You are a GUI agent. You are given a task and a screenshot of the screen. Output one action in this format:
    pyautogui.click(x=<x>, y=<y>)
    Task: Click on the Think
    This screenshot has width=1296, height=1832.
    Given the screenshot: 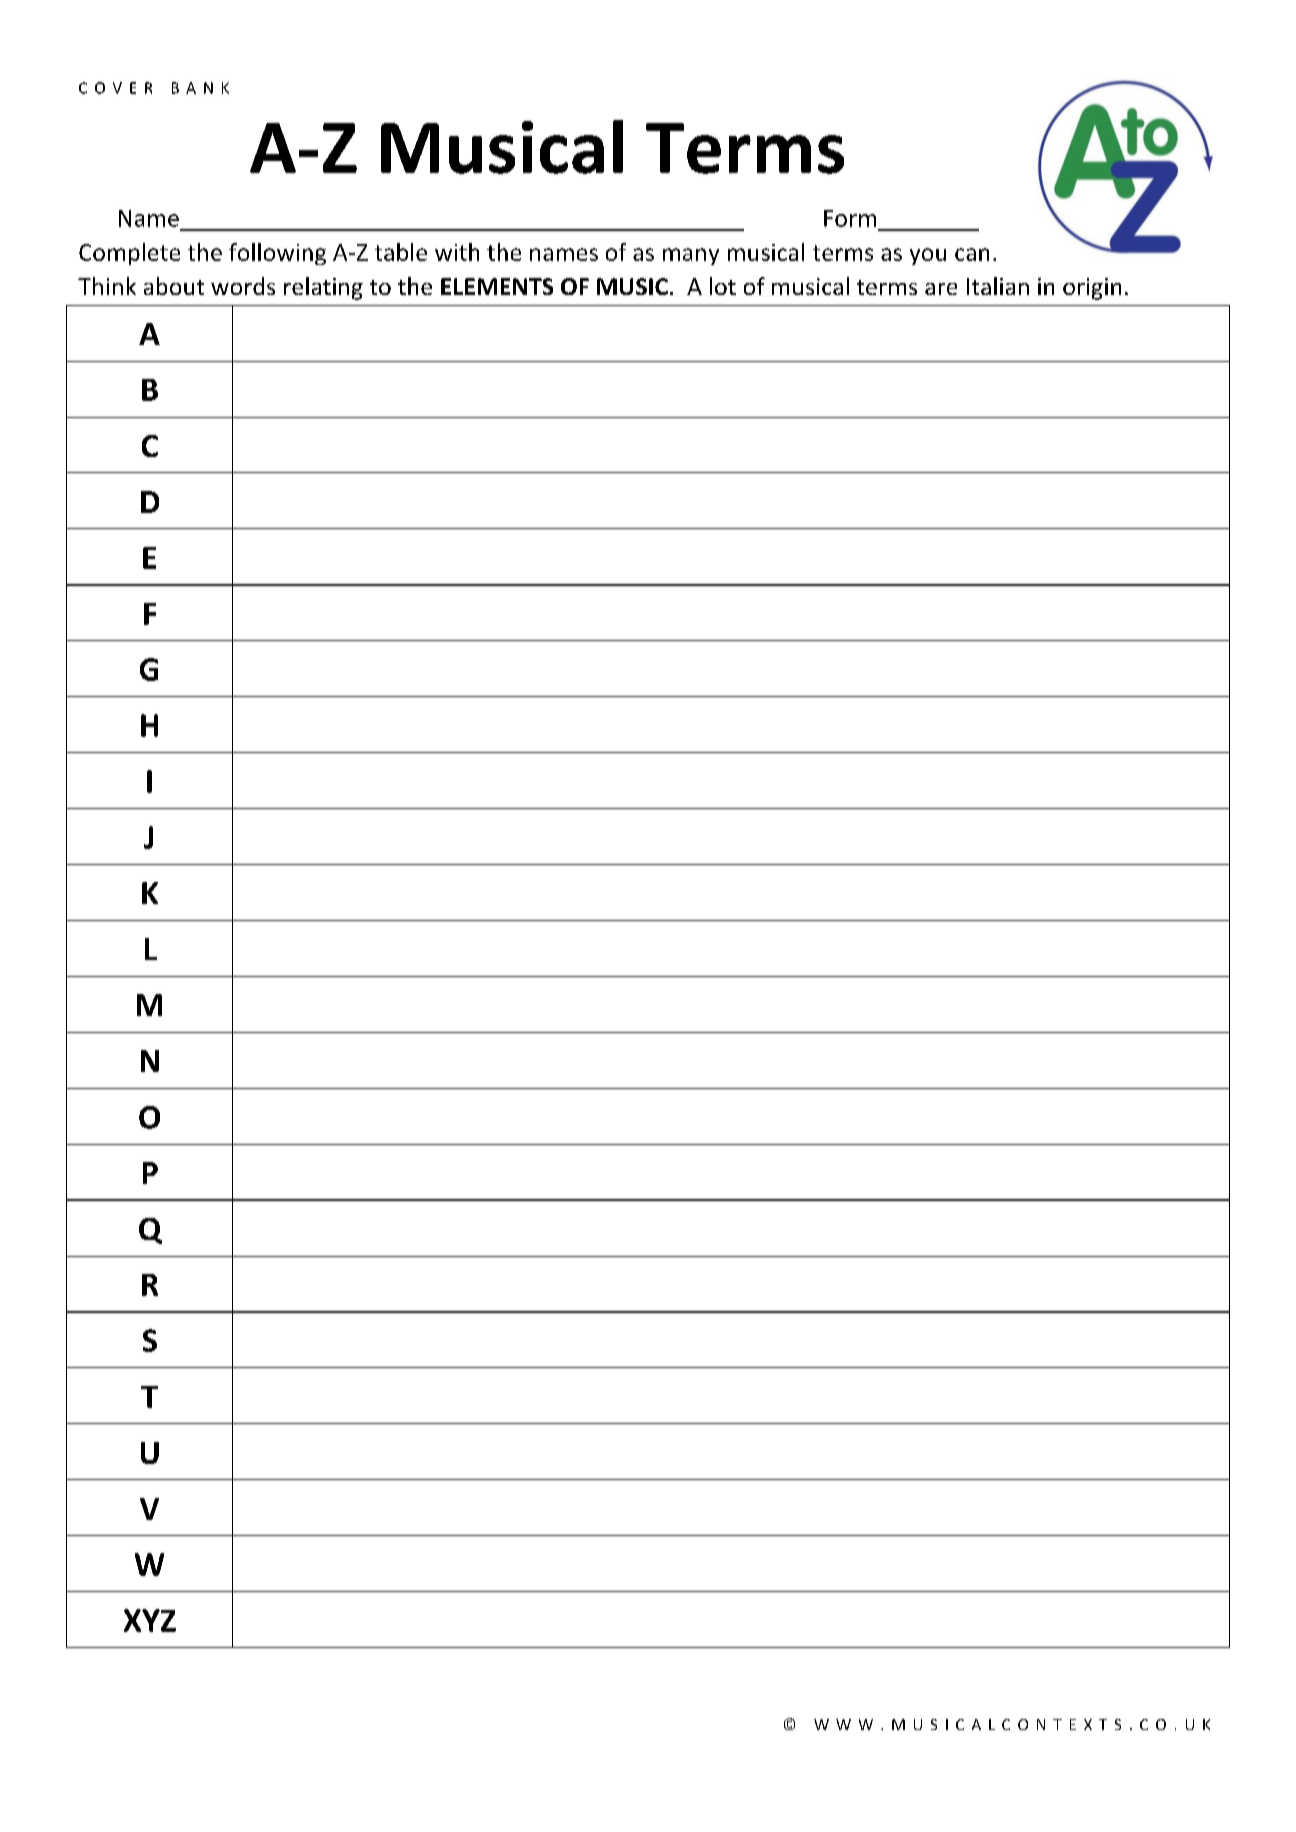 What is the action you would take?
    pyautogui.click(x=107, y=286)
